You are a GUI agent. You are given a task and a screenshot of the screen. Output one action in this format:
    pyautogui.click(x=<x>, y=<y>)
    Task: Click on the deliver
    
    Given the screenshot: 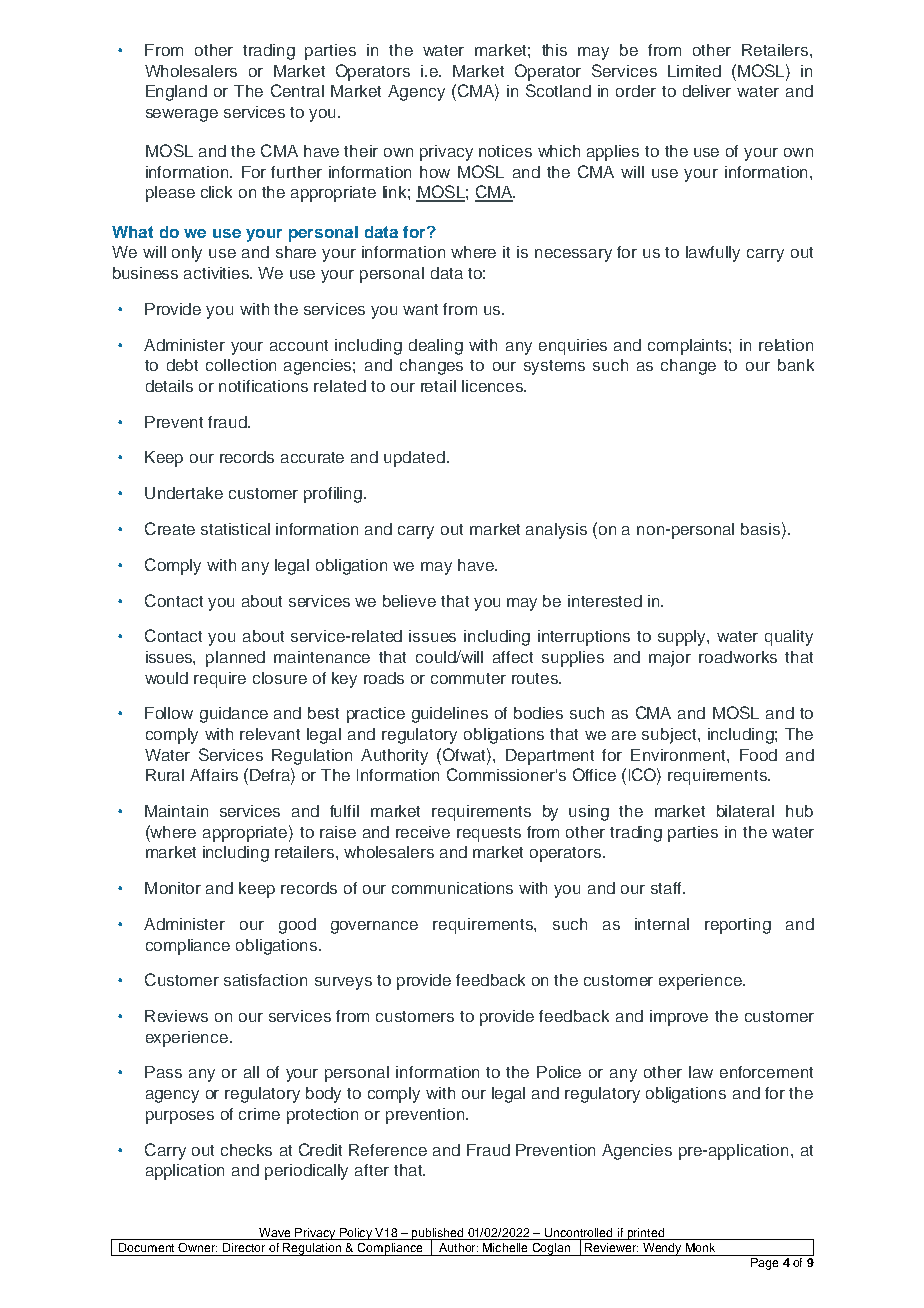 What is the action you would take?
    pyautogui.click(x=707, y=91)
